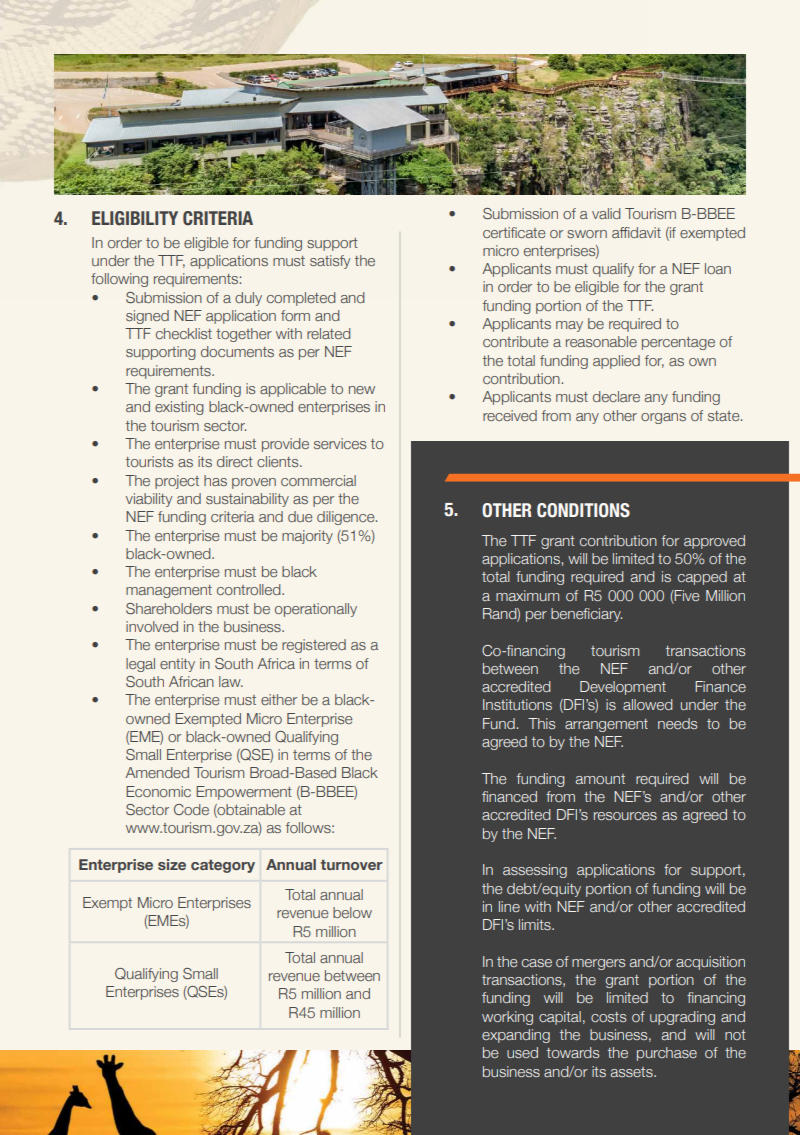  Describe the element at coordinates (135, 218) in the image. I see `ELIGIBILITY` at that location.
